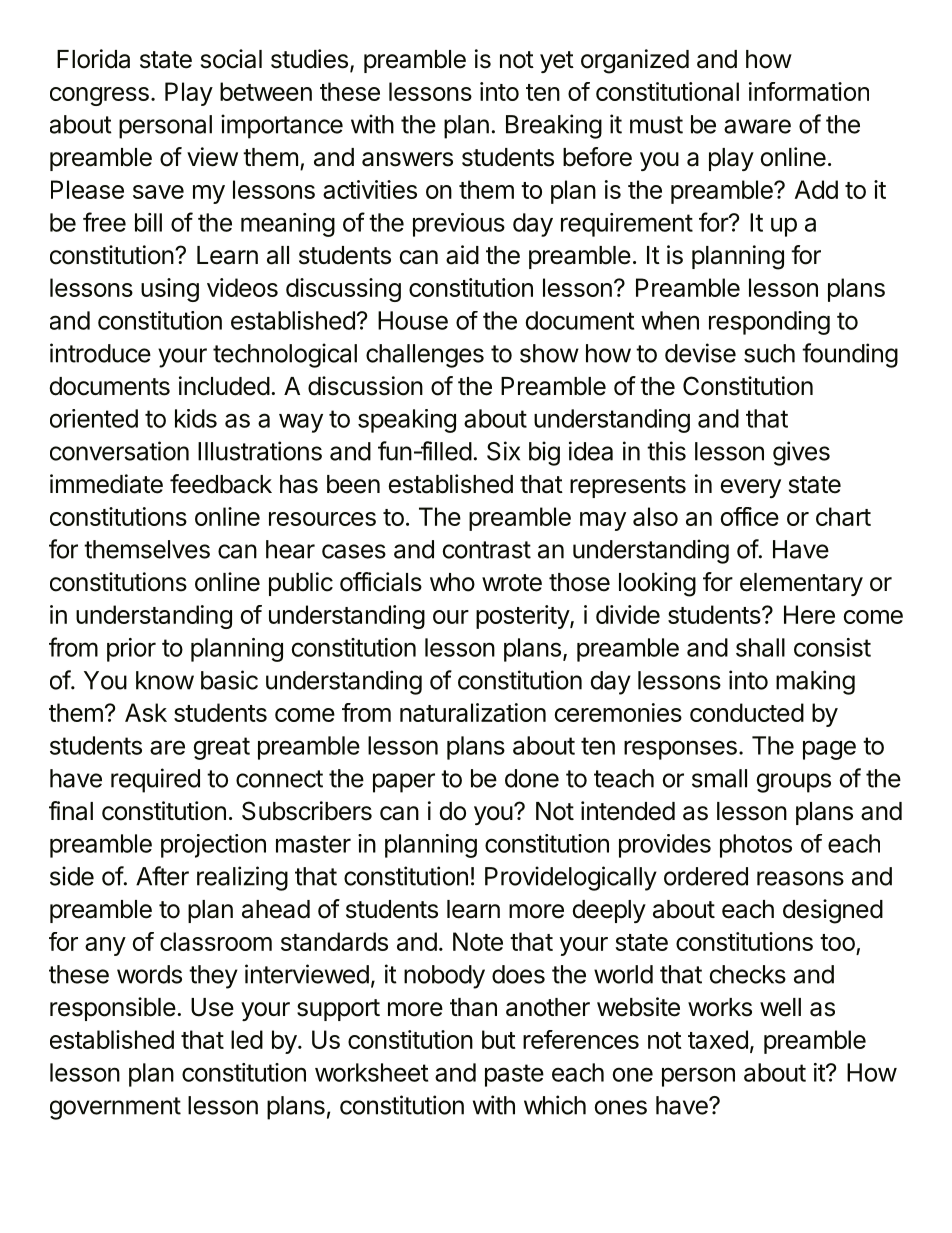  I want to click on elementary, so click(801, 584).
